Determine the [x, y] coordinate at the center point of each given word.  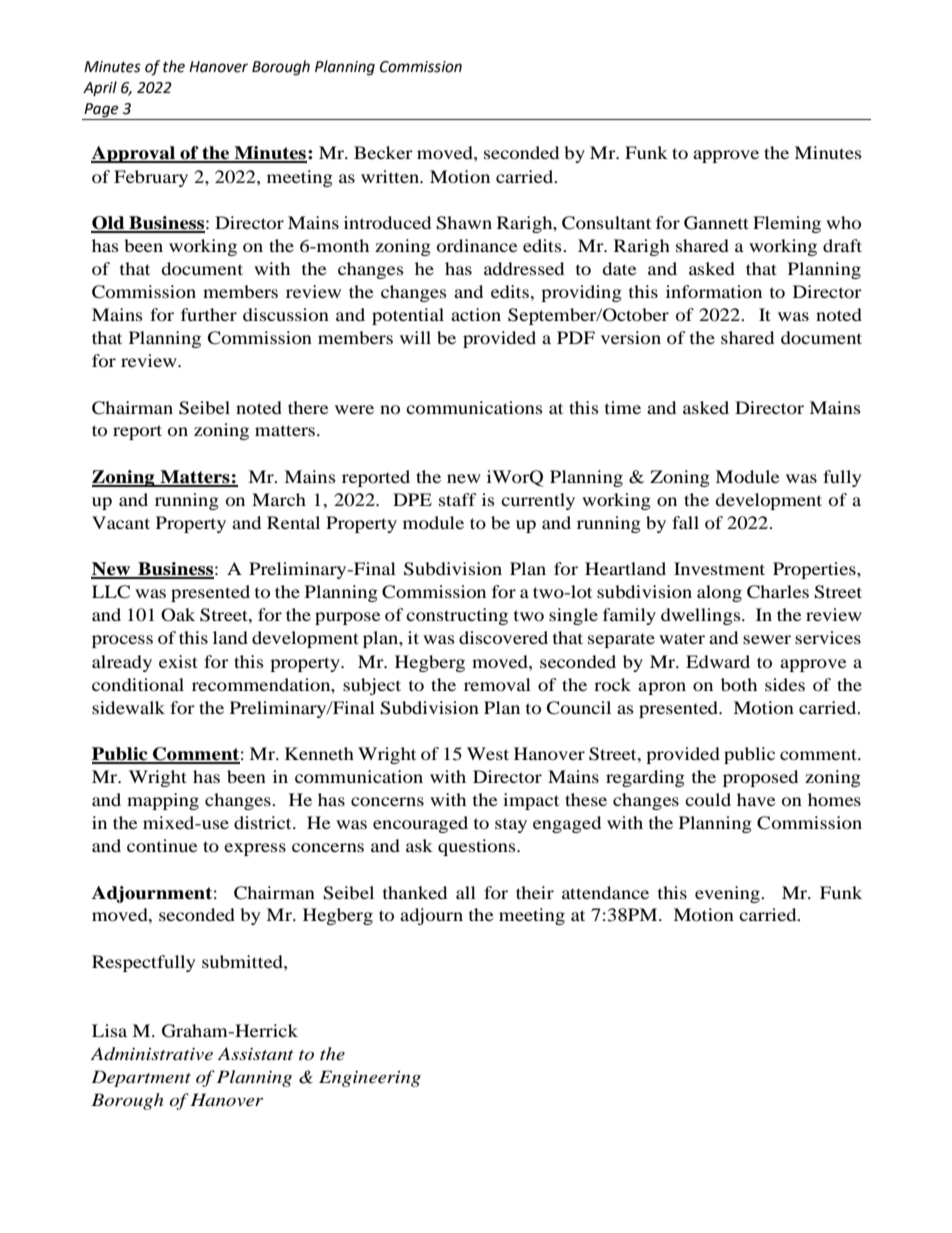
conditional [138, 684]
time [623, 407]
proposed [760, 778]
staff [458, 499]
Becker [383, 152]
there [308, 407]
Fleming [787, 224]
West [488, 753]
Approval [134, 154]
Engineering [370, 1078]
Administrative [152, 1053]
